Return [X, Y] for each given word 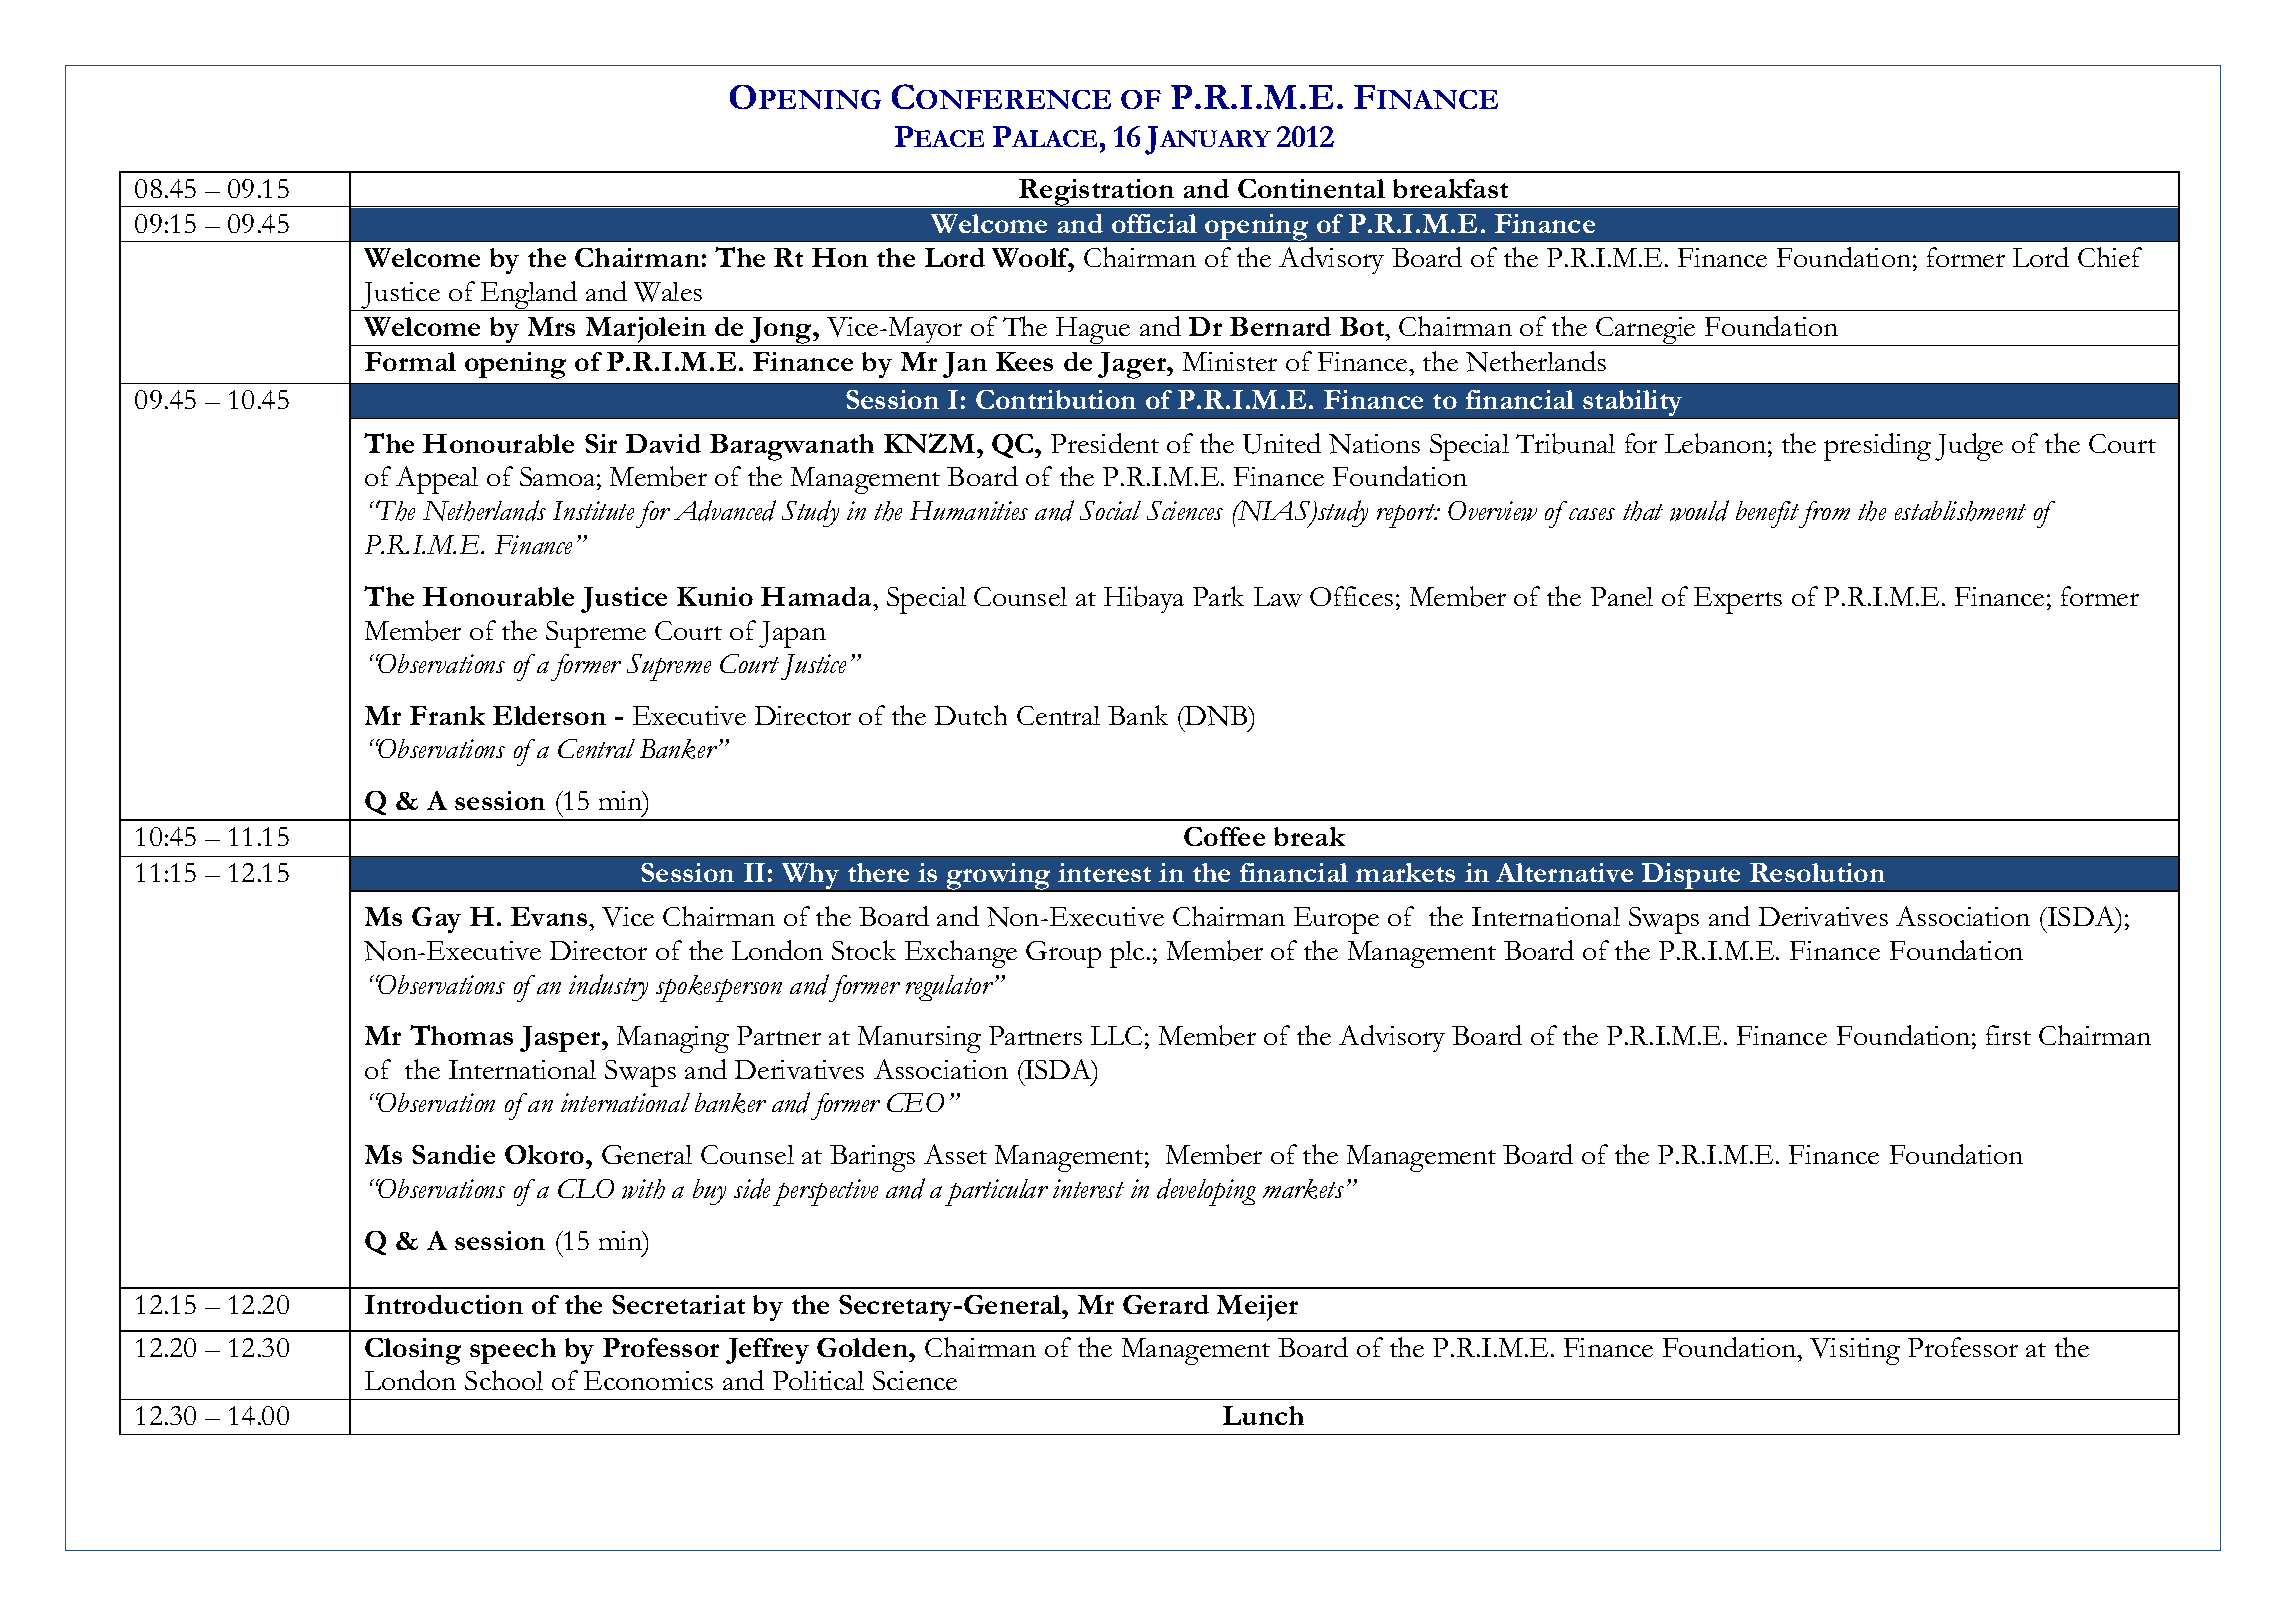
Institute [593, 510]
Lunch [1263, 1415]
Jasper [561, 1039]
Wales [668, 292]
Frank [447, 715]
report [1407, 516]
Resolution [1817, 872]
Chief [2110, 257]
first [2008, 1035]
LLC [1116, 1035]
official [1154, 223]
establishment [1960, 511]
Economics [648, 1380]
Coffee [1224, 836]
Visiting [1855, 1351]
